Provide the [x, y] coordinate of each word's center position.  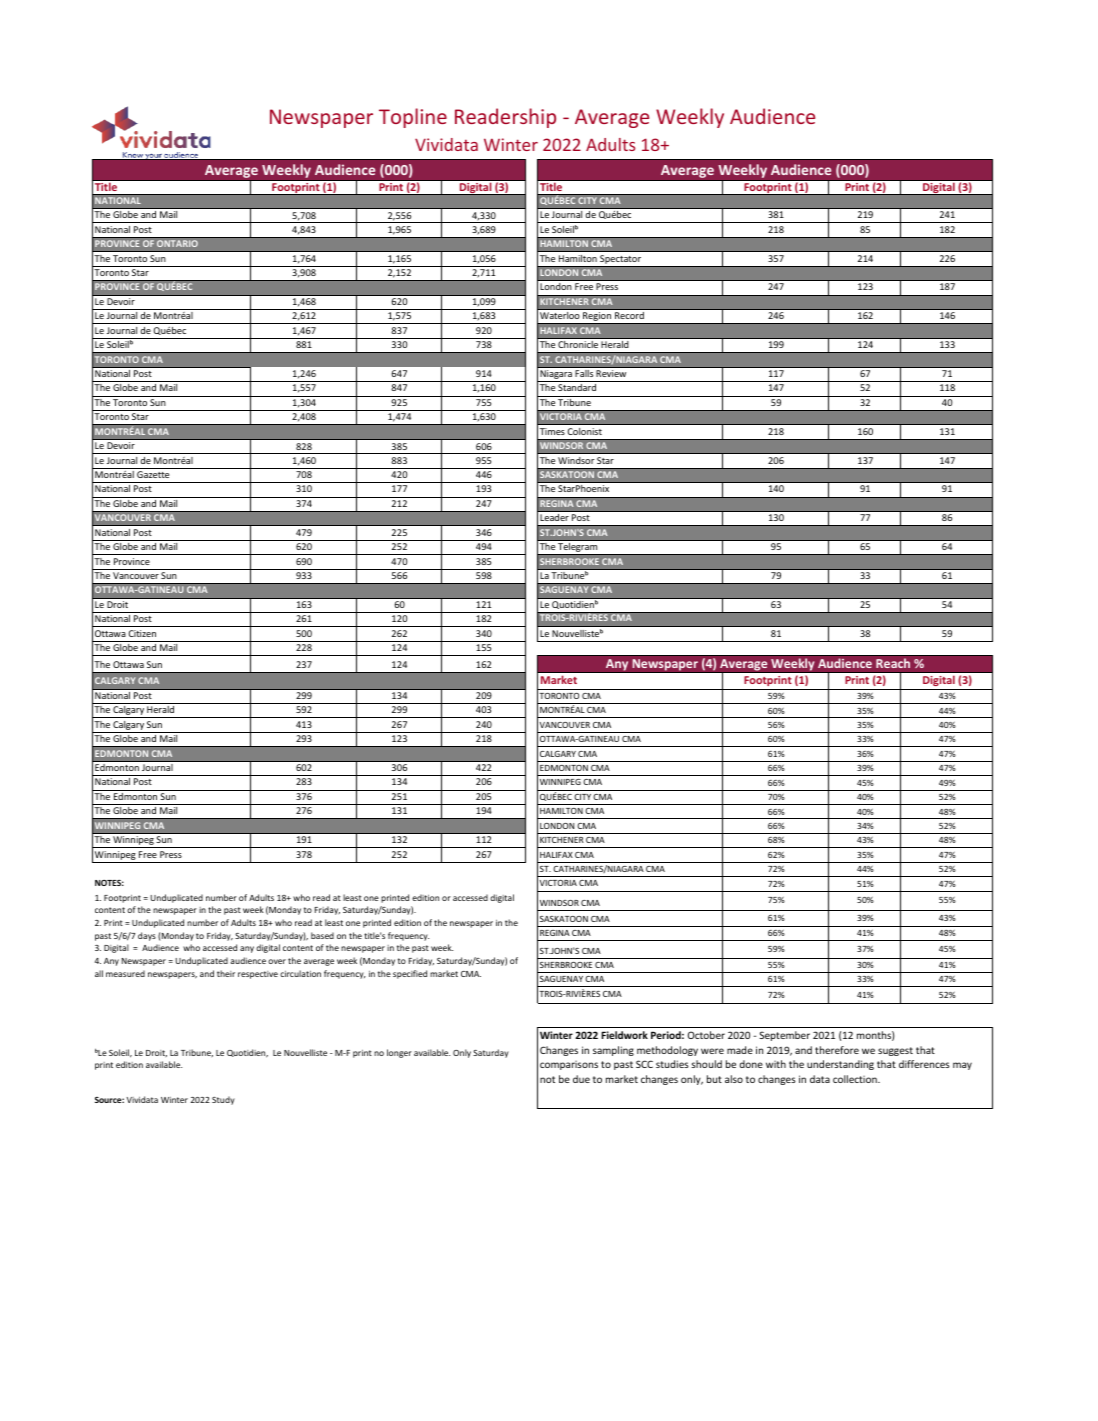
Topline [413, 118]
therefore [837, 1050]
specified [410, 974]
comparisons [569, 1065]
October [706, 1035]
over [277, 961]
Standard [577, 387]
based [322, 935]
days [147, 936]
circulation [300, 973]
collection [856, 1079]
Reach [893, 663]
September [784, 1036]
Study [223, 1100]
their [226, 973]
